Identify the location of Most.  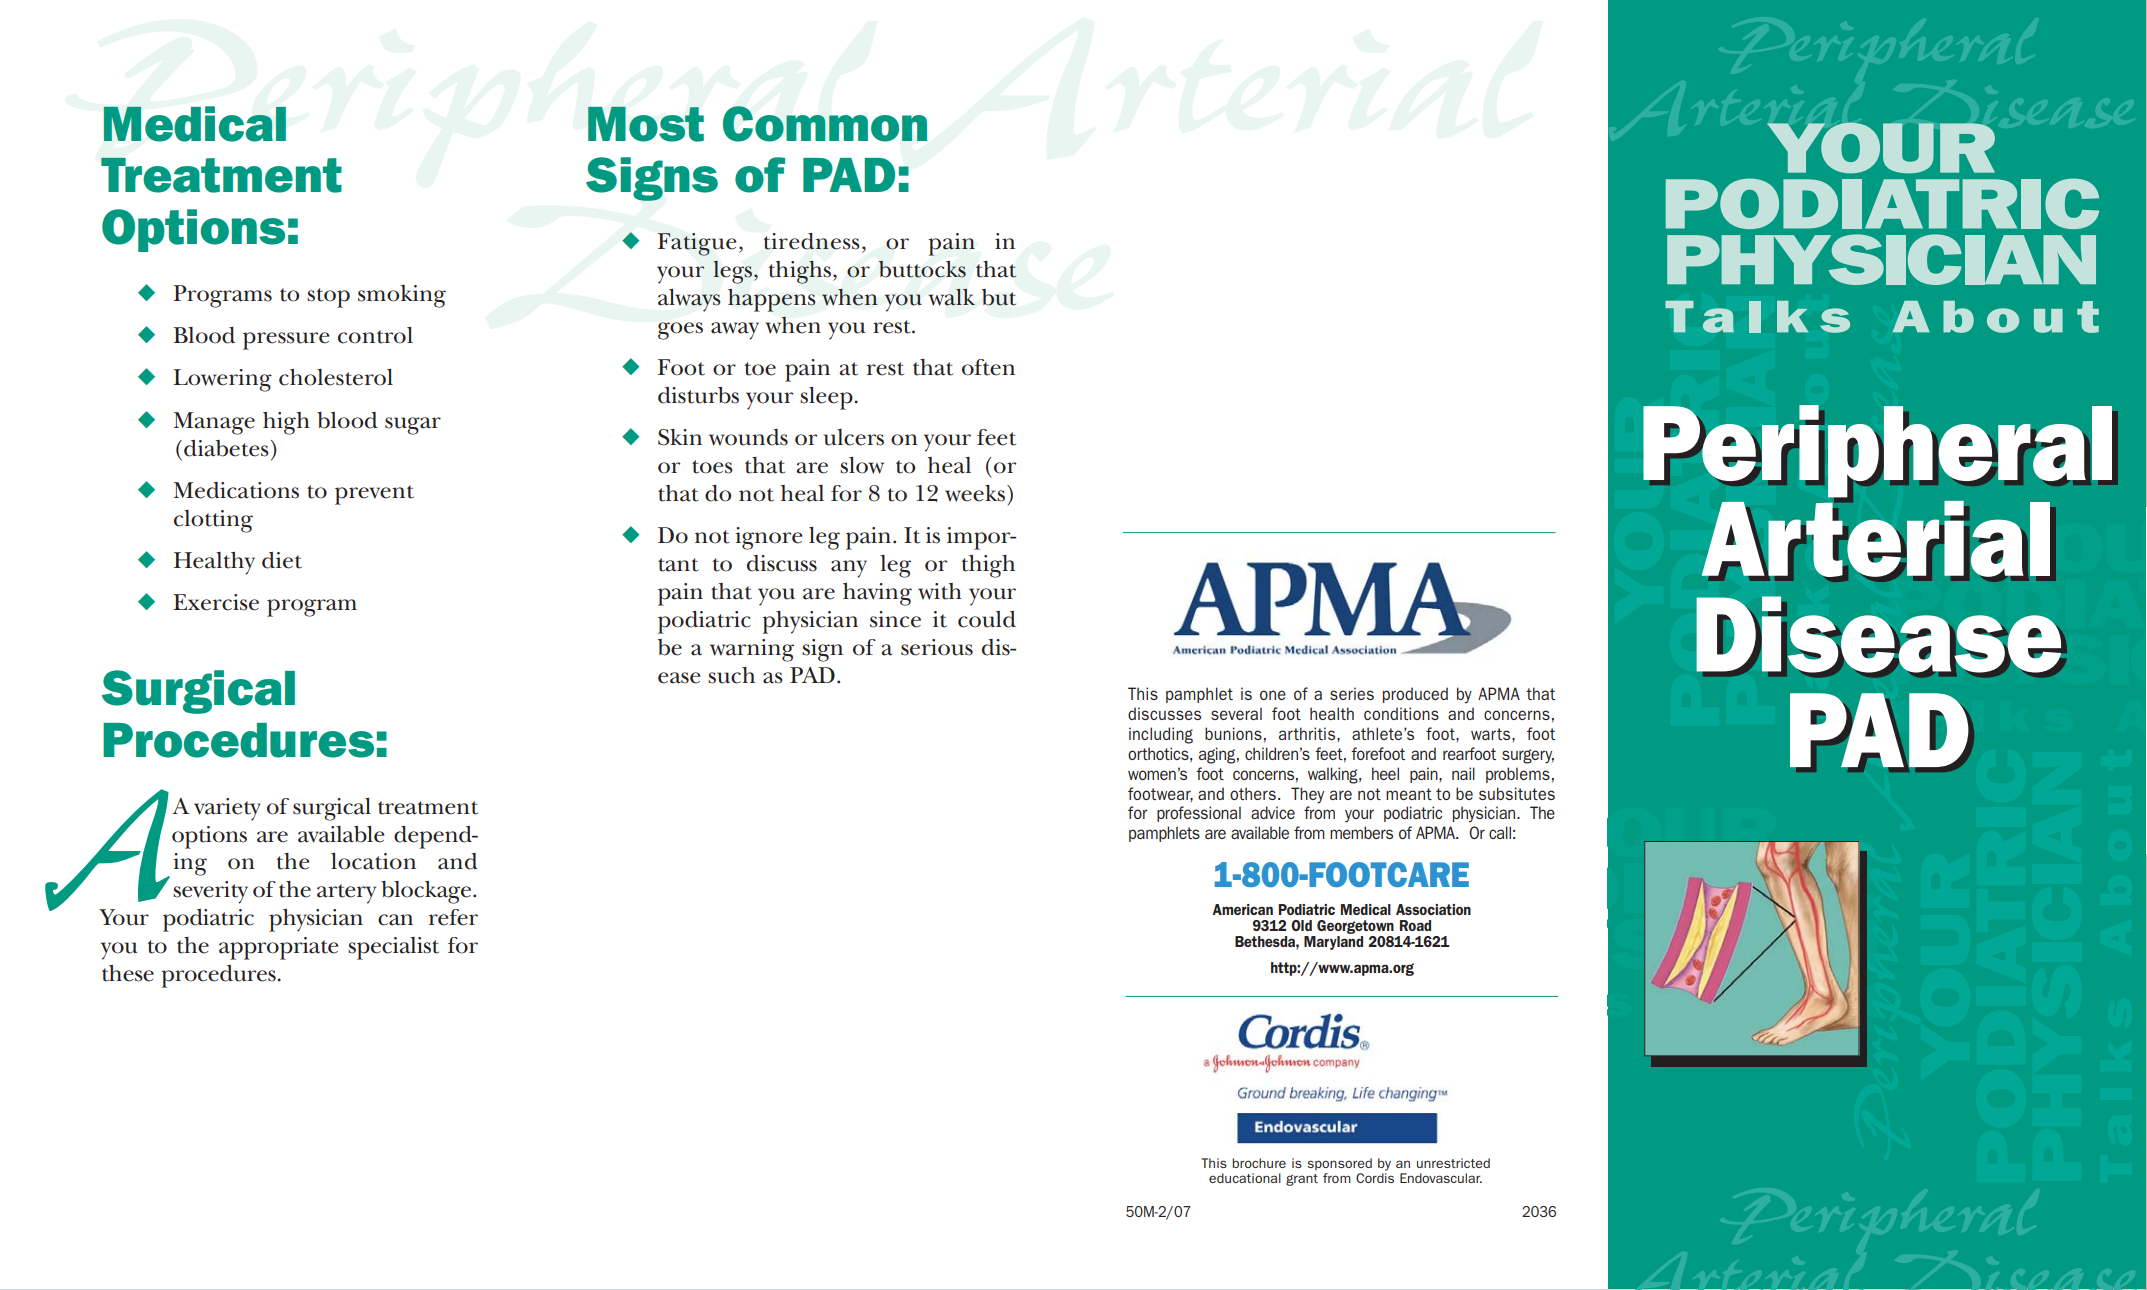
(646, 124).
